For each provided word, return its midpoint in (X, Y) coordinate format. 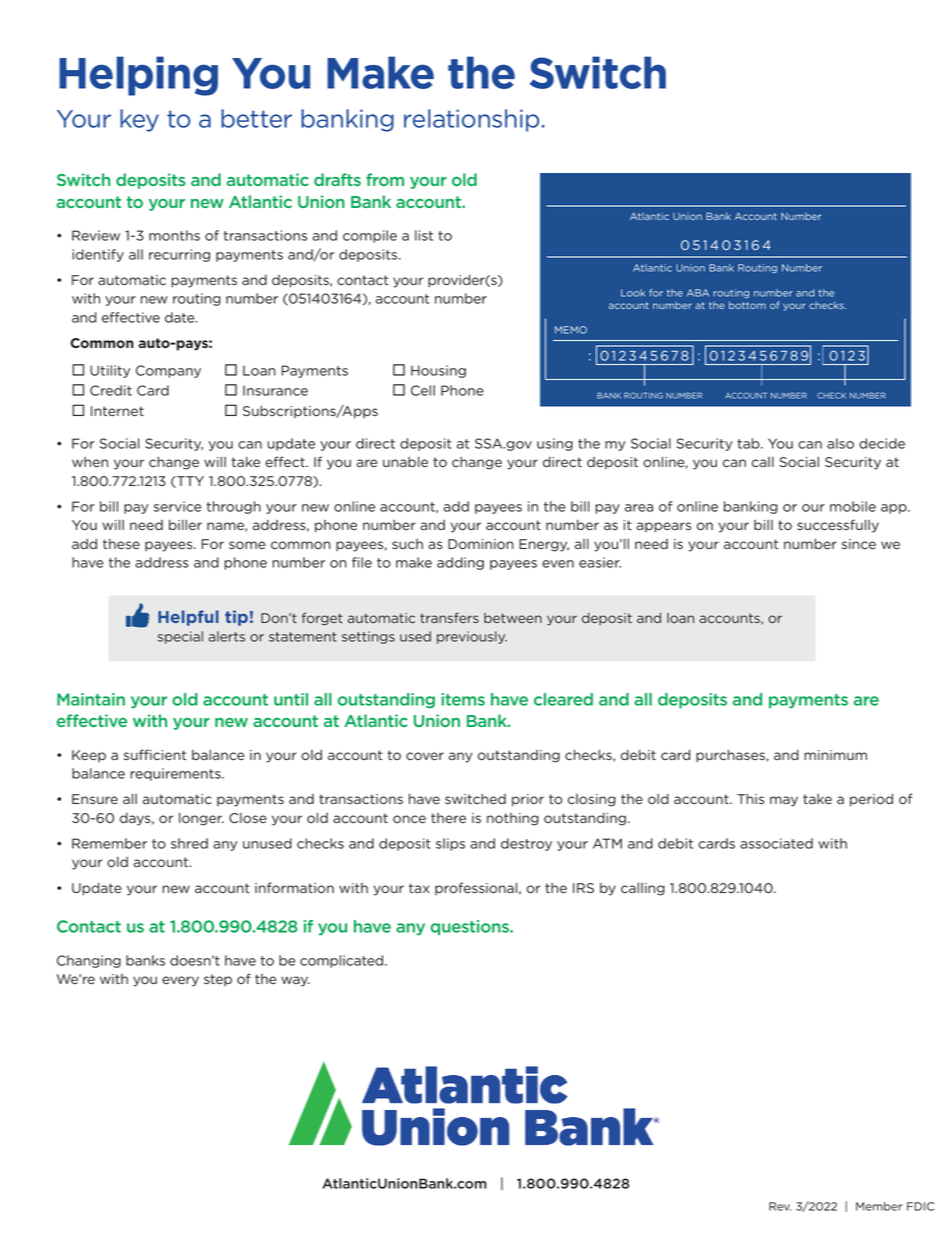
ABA (698, 293)
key (139, 120)
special (180, 637)
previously (472, 637)
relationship (471, 120)
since (859, 544)
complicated (343, 961)
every (180, 981)
